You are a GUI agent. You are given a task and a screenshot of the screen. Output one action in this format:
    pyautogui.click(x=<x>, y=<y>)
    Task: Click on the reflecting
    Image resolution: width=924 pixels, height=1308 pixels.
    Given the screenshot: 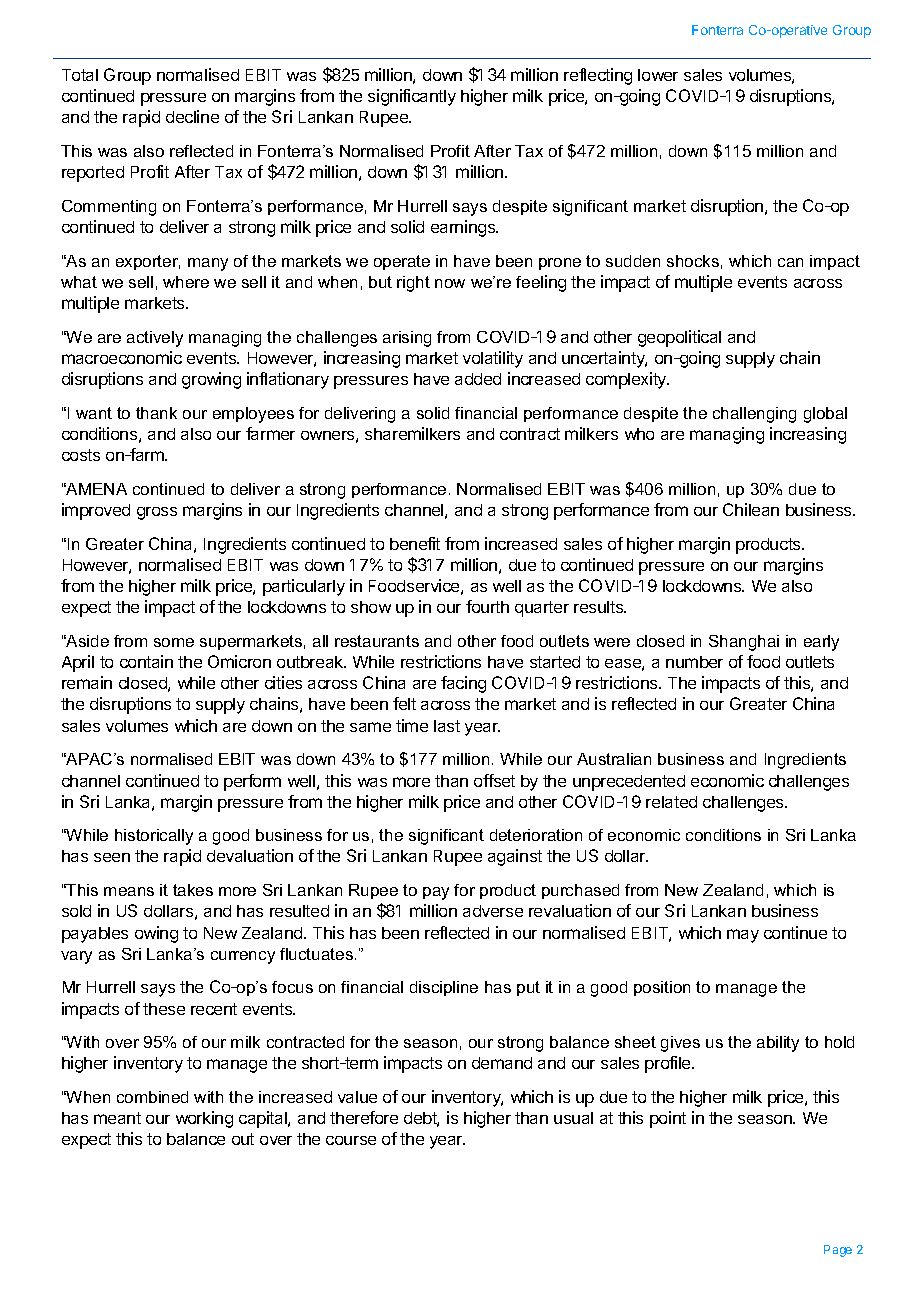 What is the action you would take?
    pyautogui.click(x=598, y=76)
